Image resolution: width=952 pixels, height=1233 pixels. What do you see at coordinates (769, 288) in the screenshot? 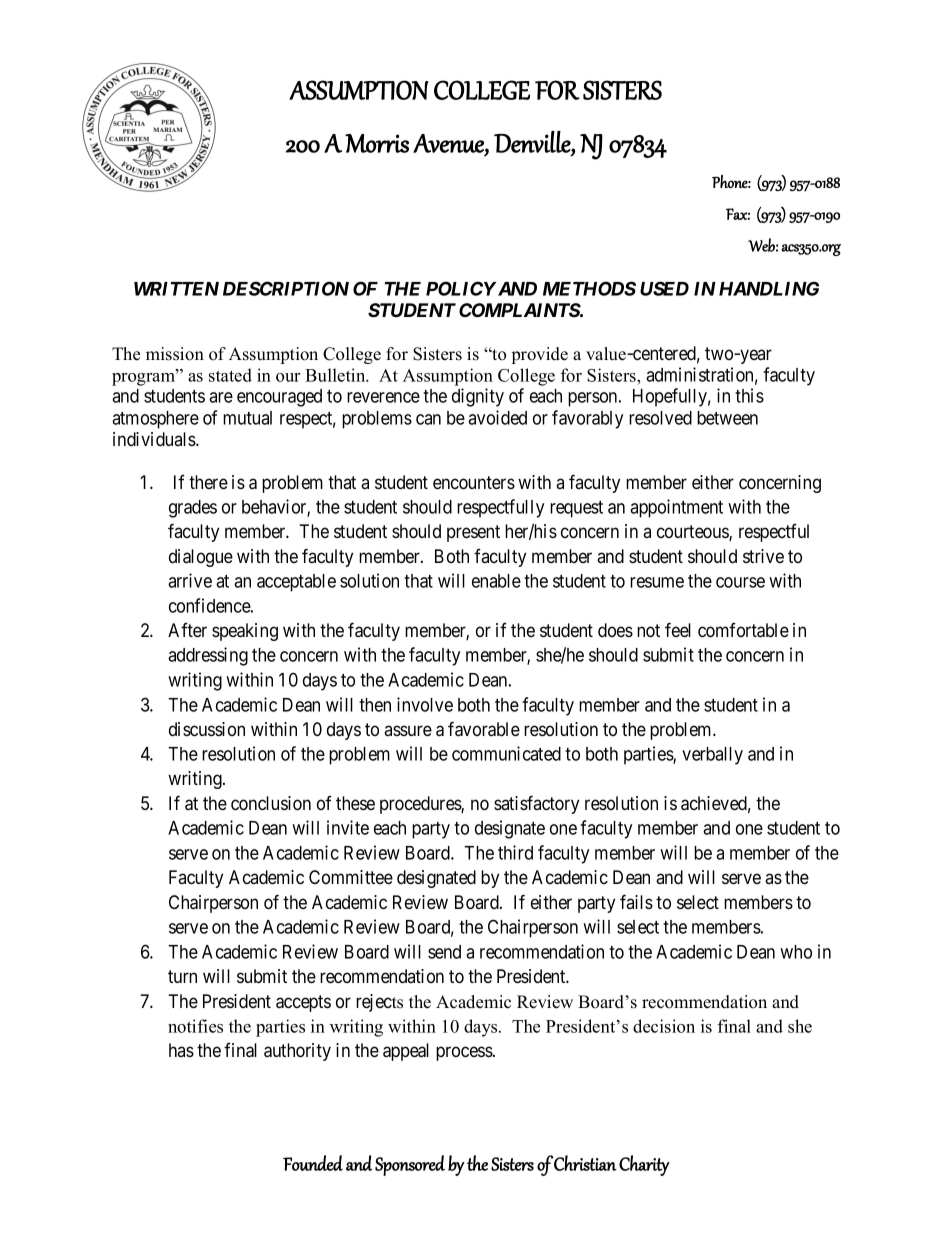
I see `HANDLING` at bounding box center [769, 288].
